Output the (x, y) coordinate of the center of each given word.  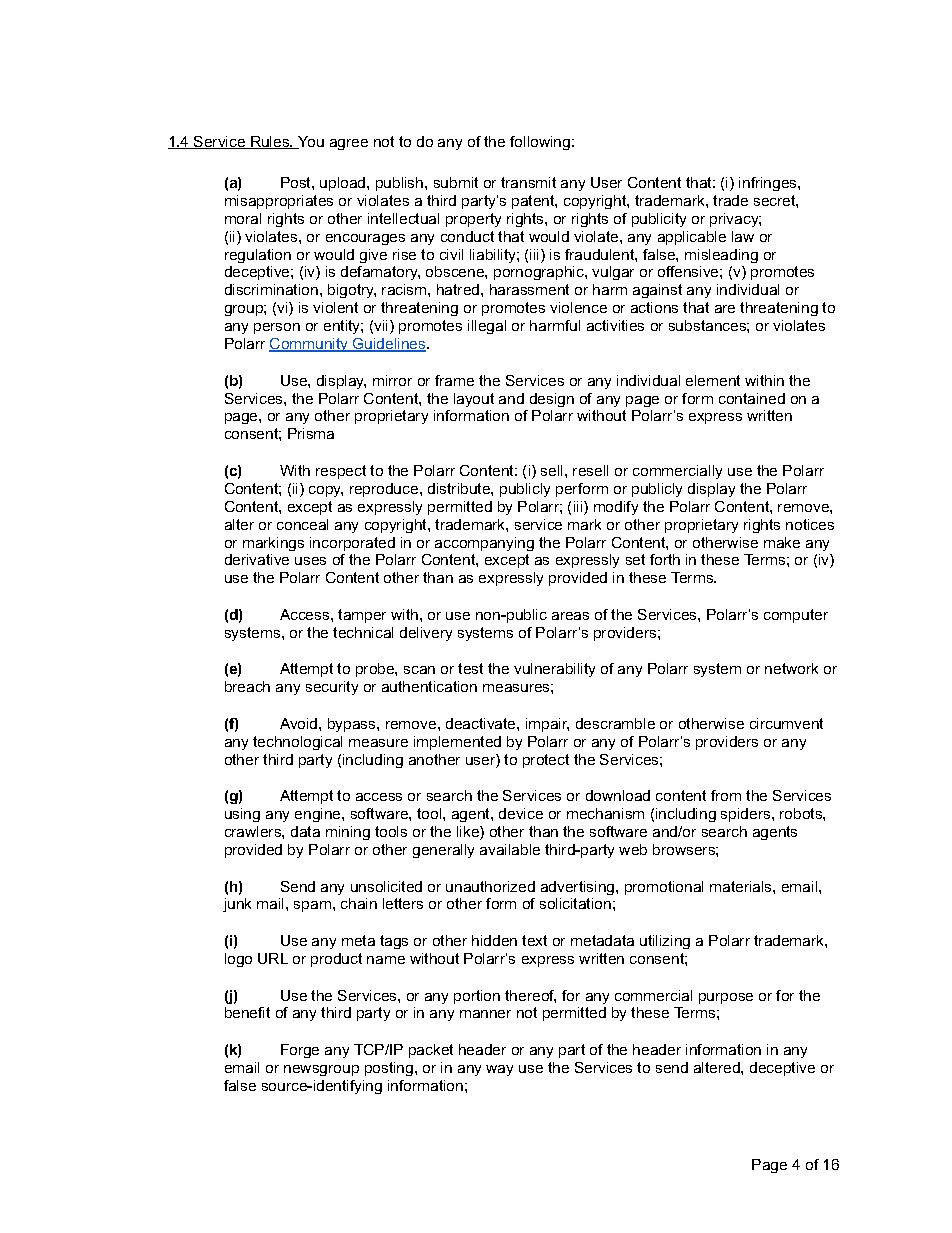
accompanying (484, 544)
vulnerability (554, 670)
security (332, 688)
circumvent (786, 723)
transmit (528, 182)
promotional (664, 888)
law (743, 236)
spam (312, 906)
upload (344, 184)
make (782, 542)
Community (310, 345)
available (510, 849)
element (713, 380)
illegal (487, 327)
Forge (300, 1051)
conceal (302, 524)
